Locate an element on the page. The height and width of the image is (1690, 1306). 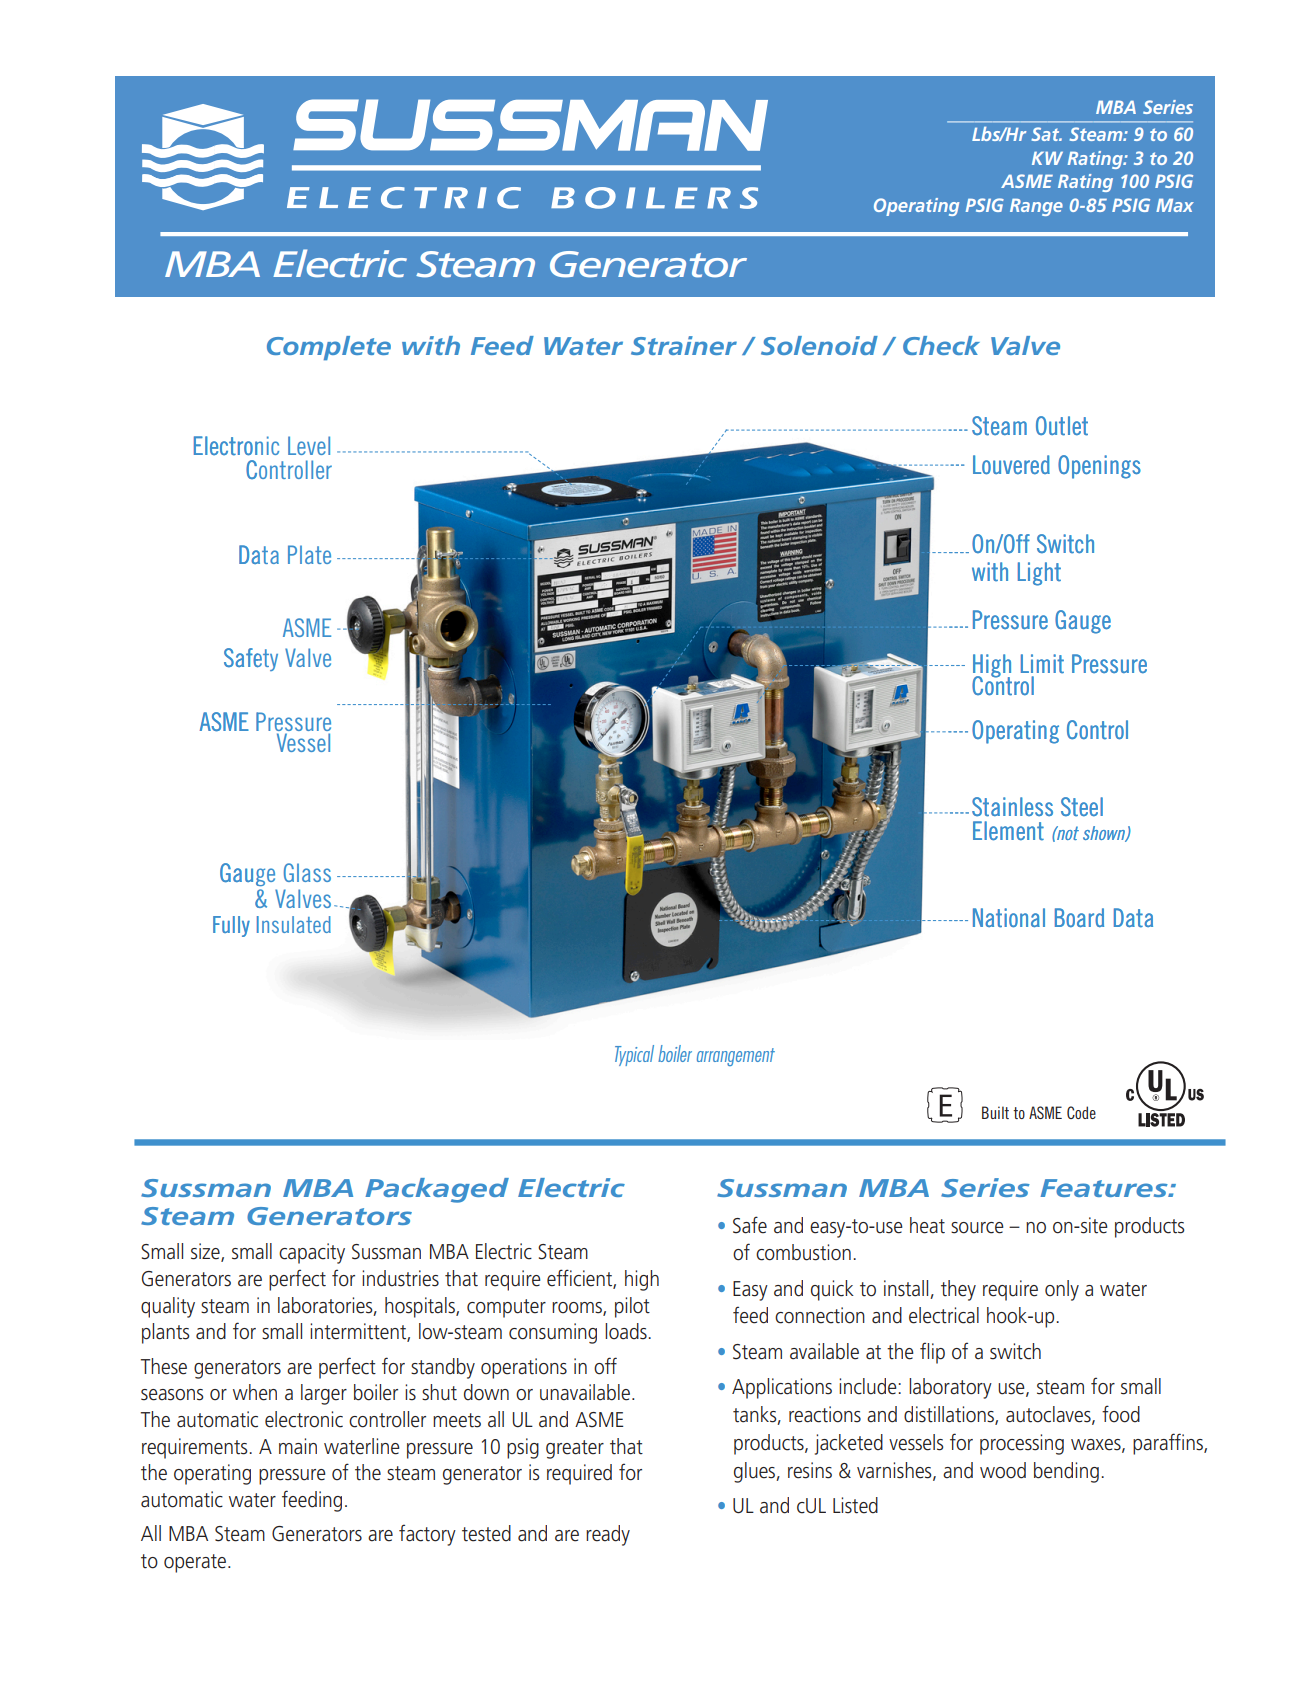
operate is located at coordinates (196, 1563).
